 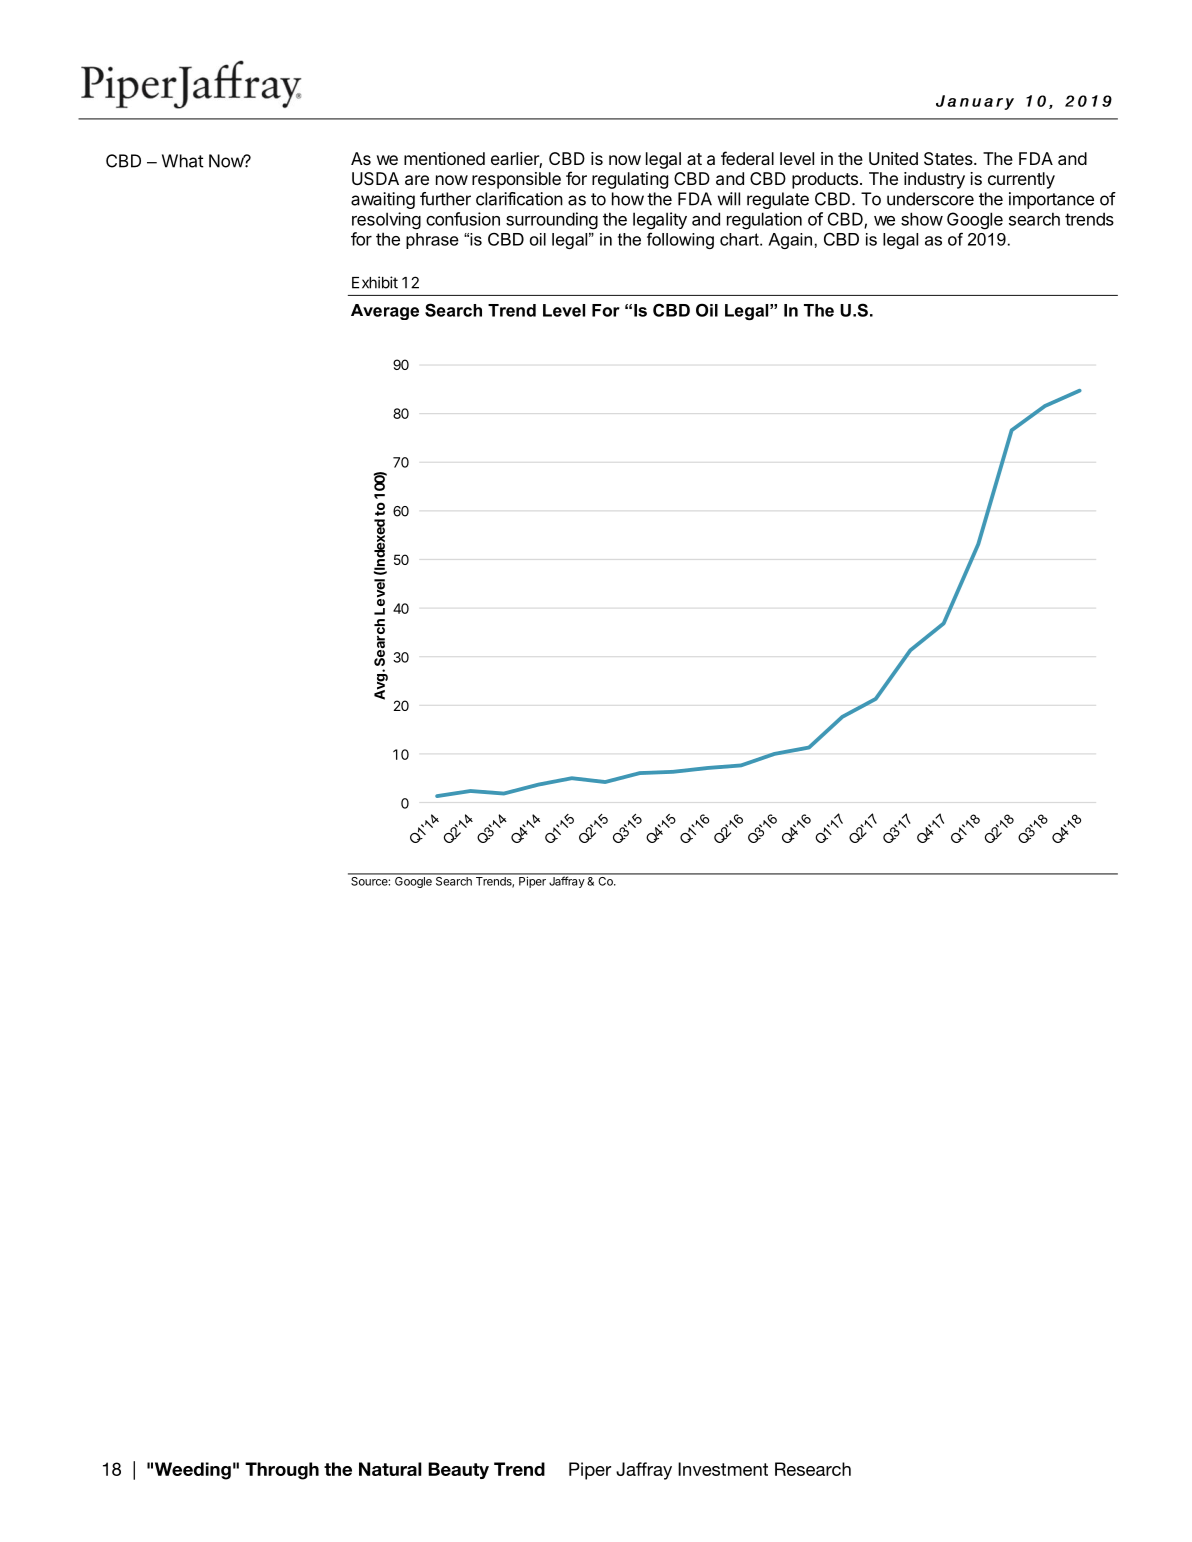 What do you see at coordinates (390, 1469) in the document?
I see `Natural` at bounding box center [390, 1469].
